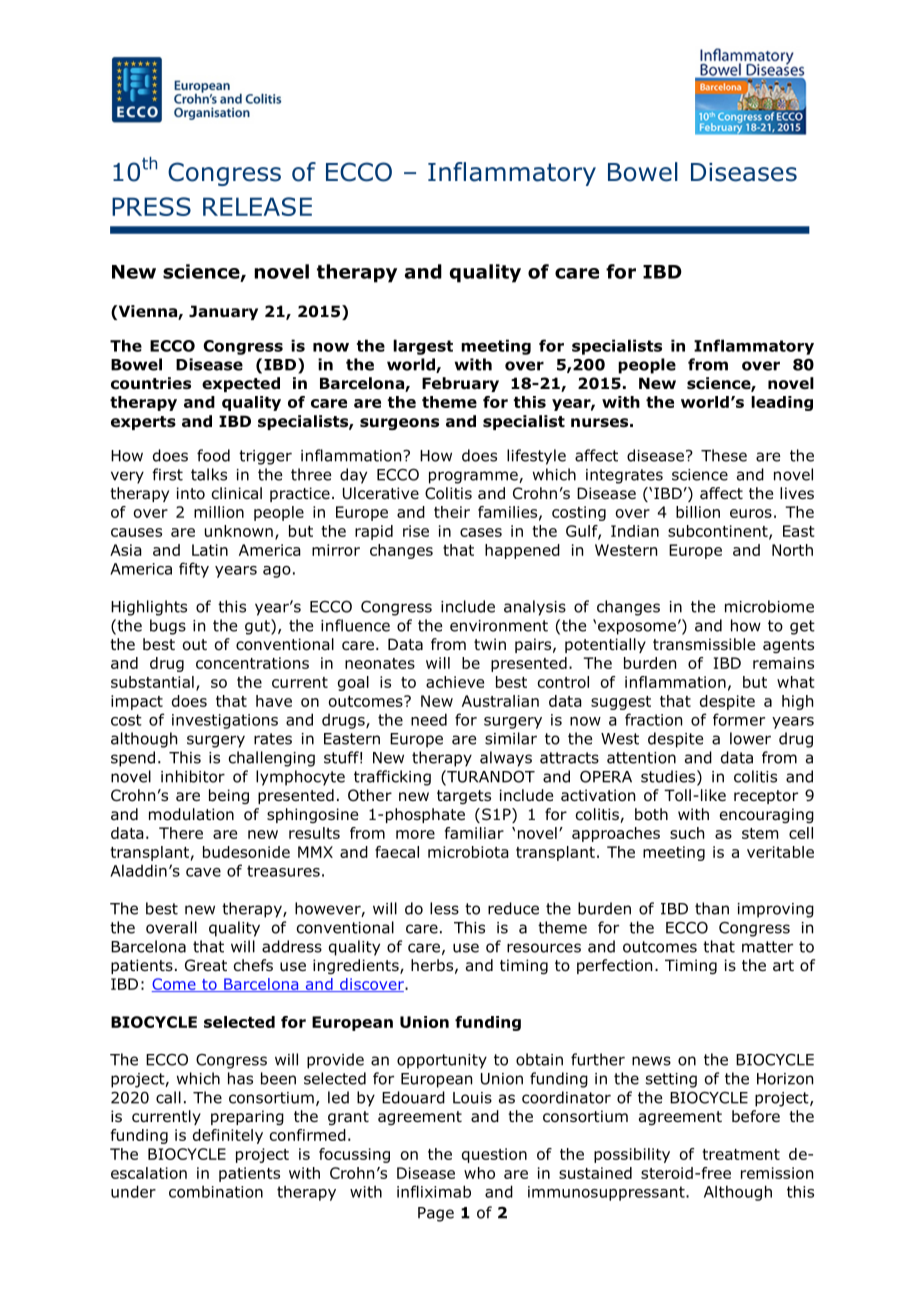 The width and height of the screenshot is (924, 1308). Describe the element at coordinates (479, 1173) in the screenshot. I see `who` at that location.
